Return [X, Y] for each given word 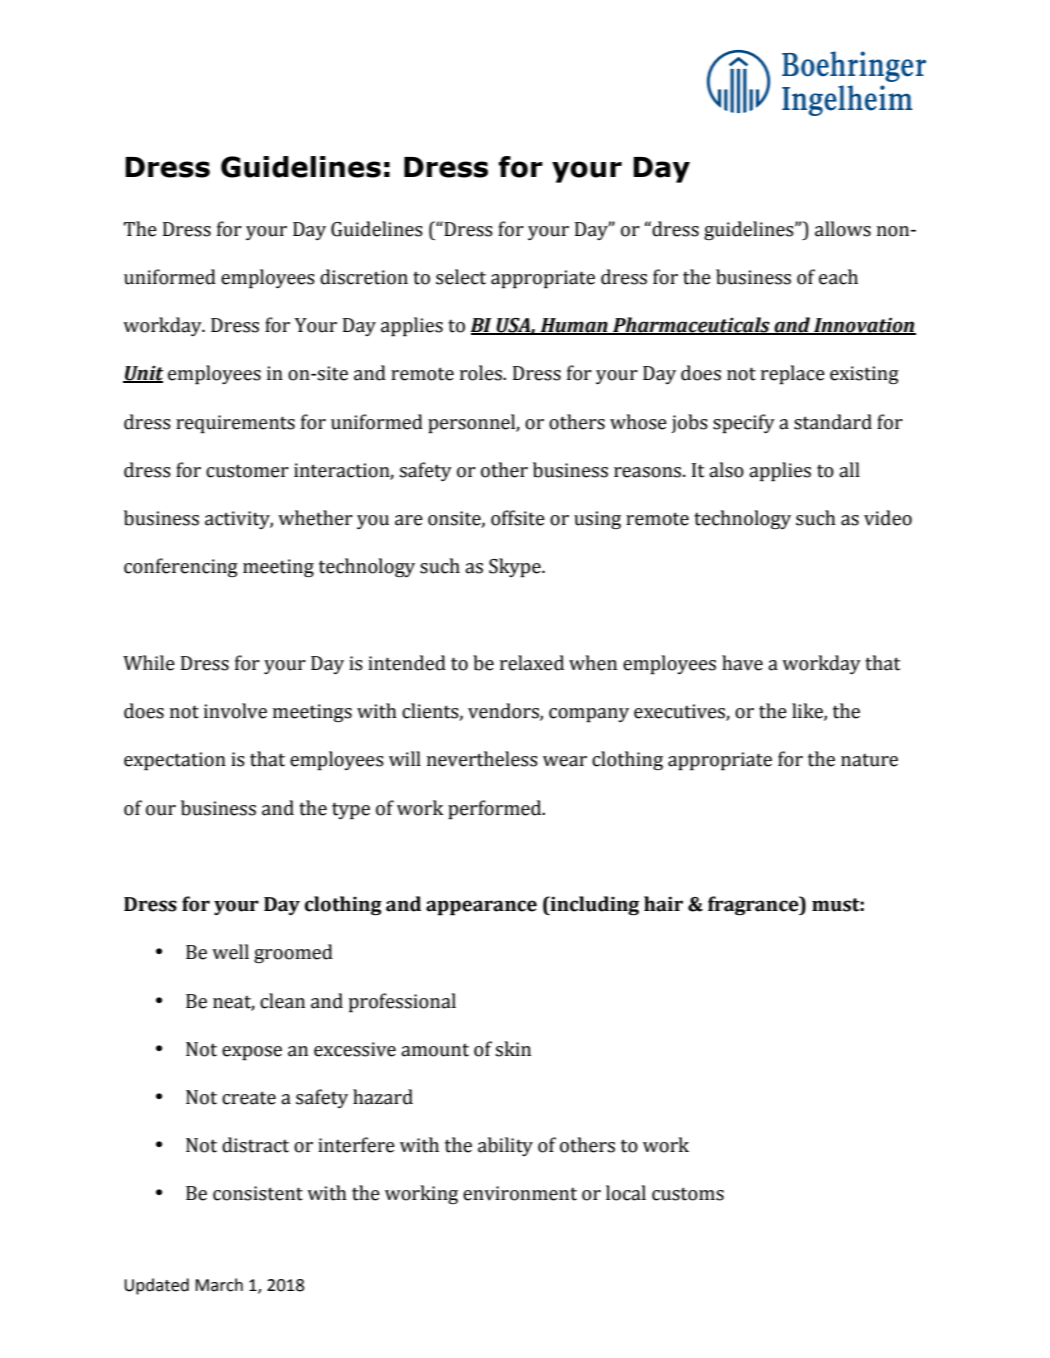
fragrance [754, 905]
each [838, 277]
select [461, 277]
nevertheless [482, 759]
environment [520, 1193]
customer [247, 471]
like [808, 712]
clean [282, 1001]
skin [513, 1049]
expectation [175, 761]
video [888, 518]
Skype [516, 568]
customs [688, 1194]
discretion [364, 277]
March [219, 1285]
